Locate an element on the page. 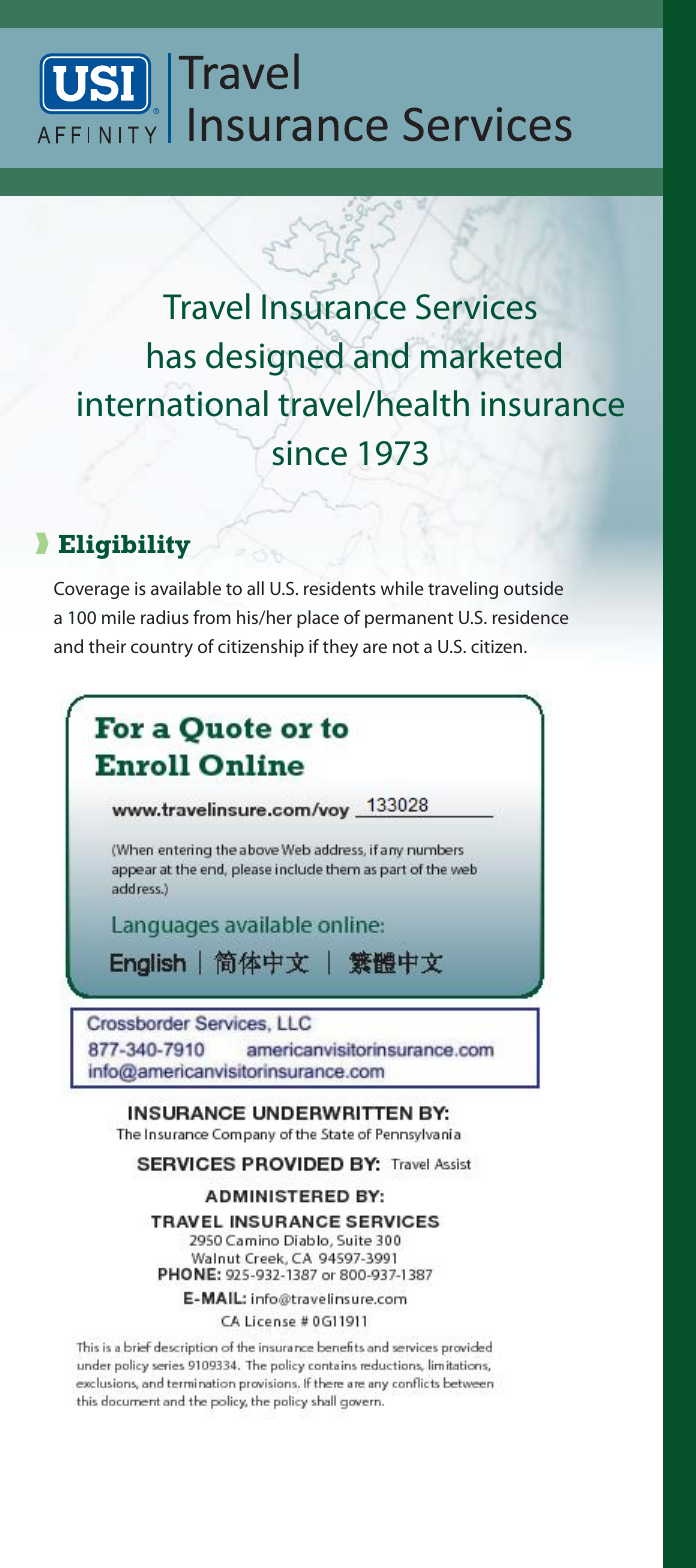 This document has height=1568, width=696. marketed is located at coordinates (491, 355).
